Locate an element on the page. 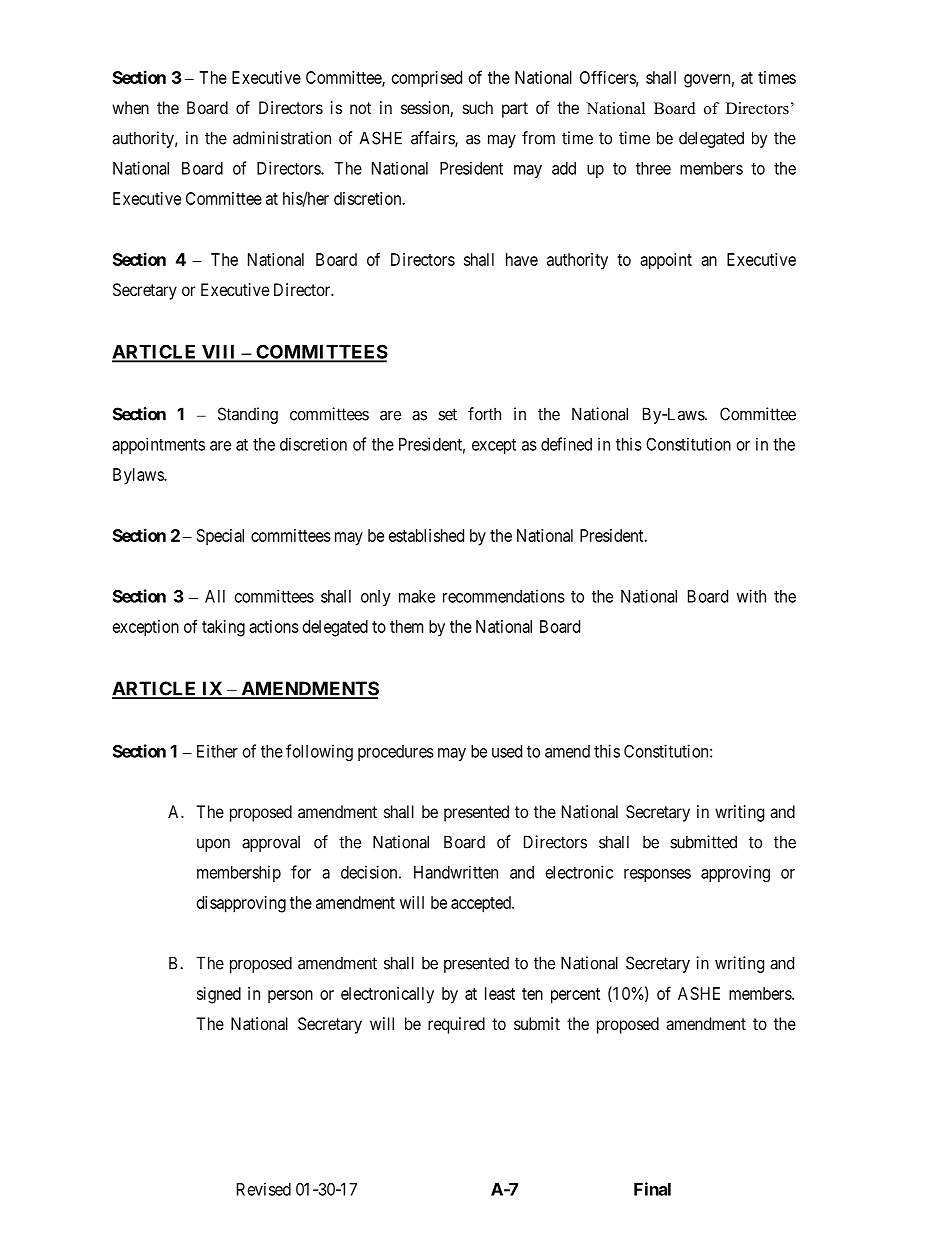 The width and height of the image is (952, 1233). with is located at coordinates (751, 596).
